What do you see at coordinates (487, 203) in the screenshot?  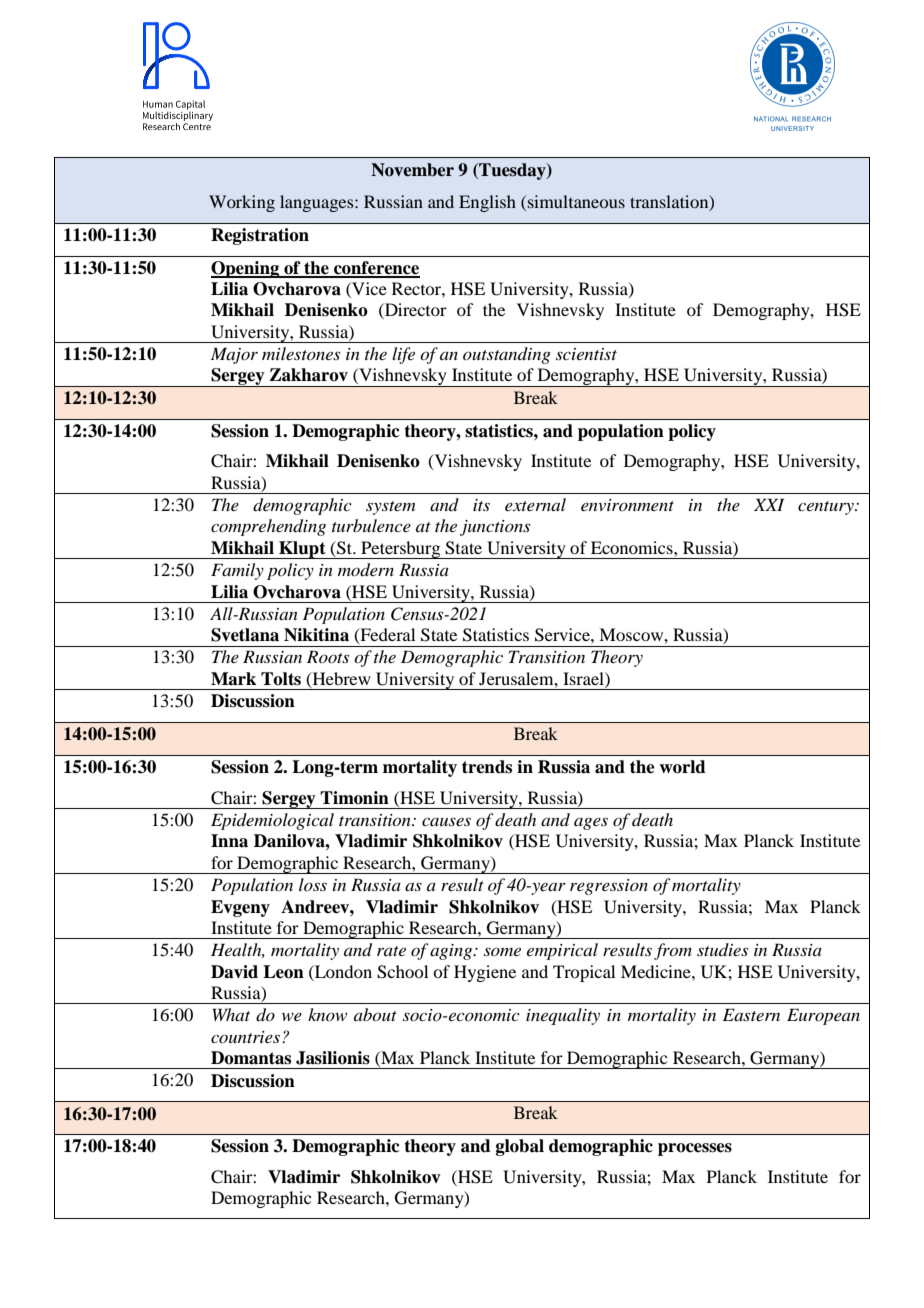 I see `English` at bounding box center [487, 203].
